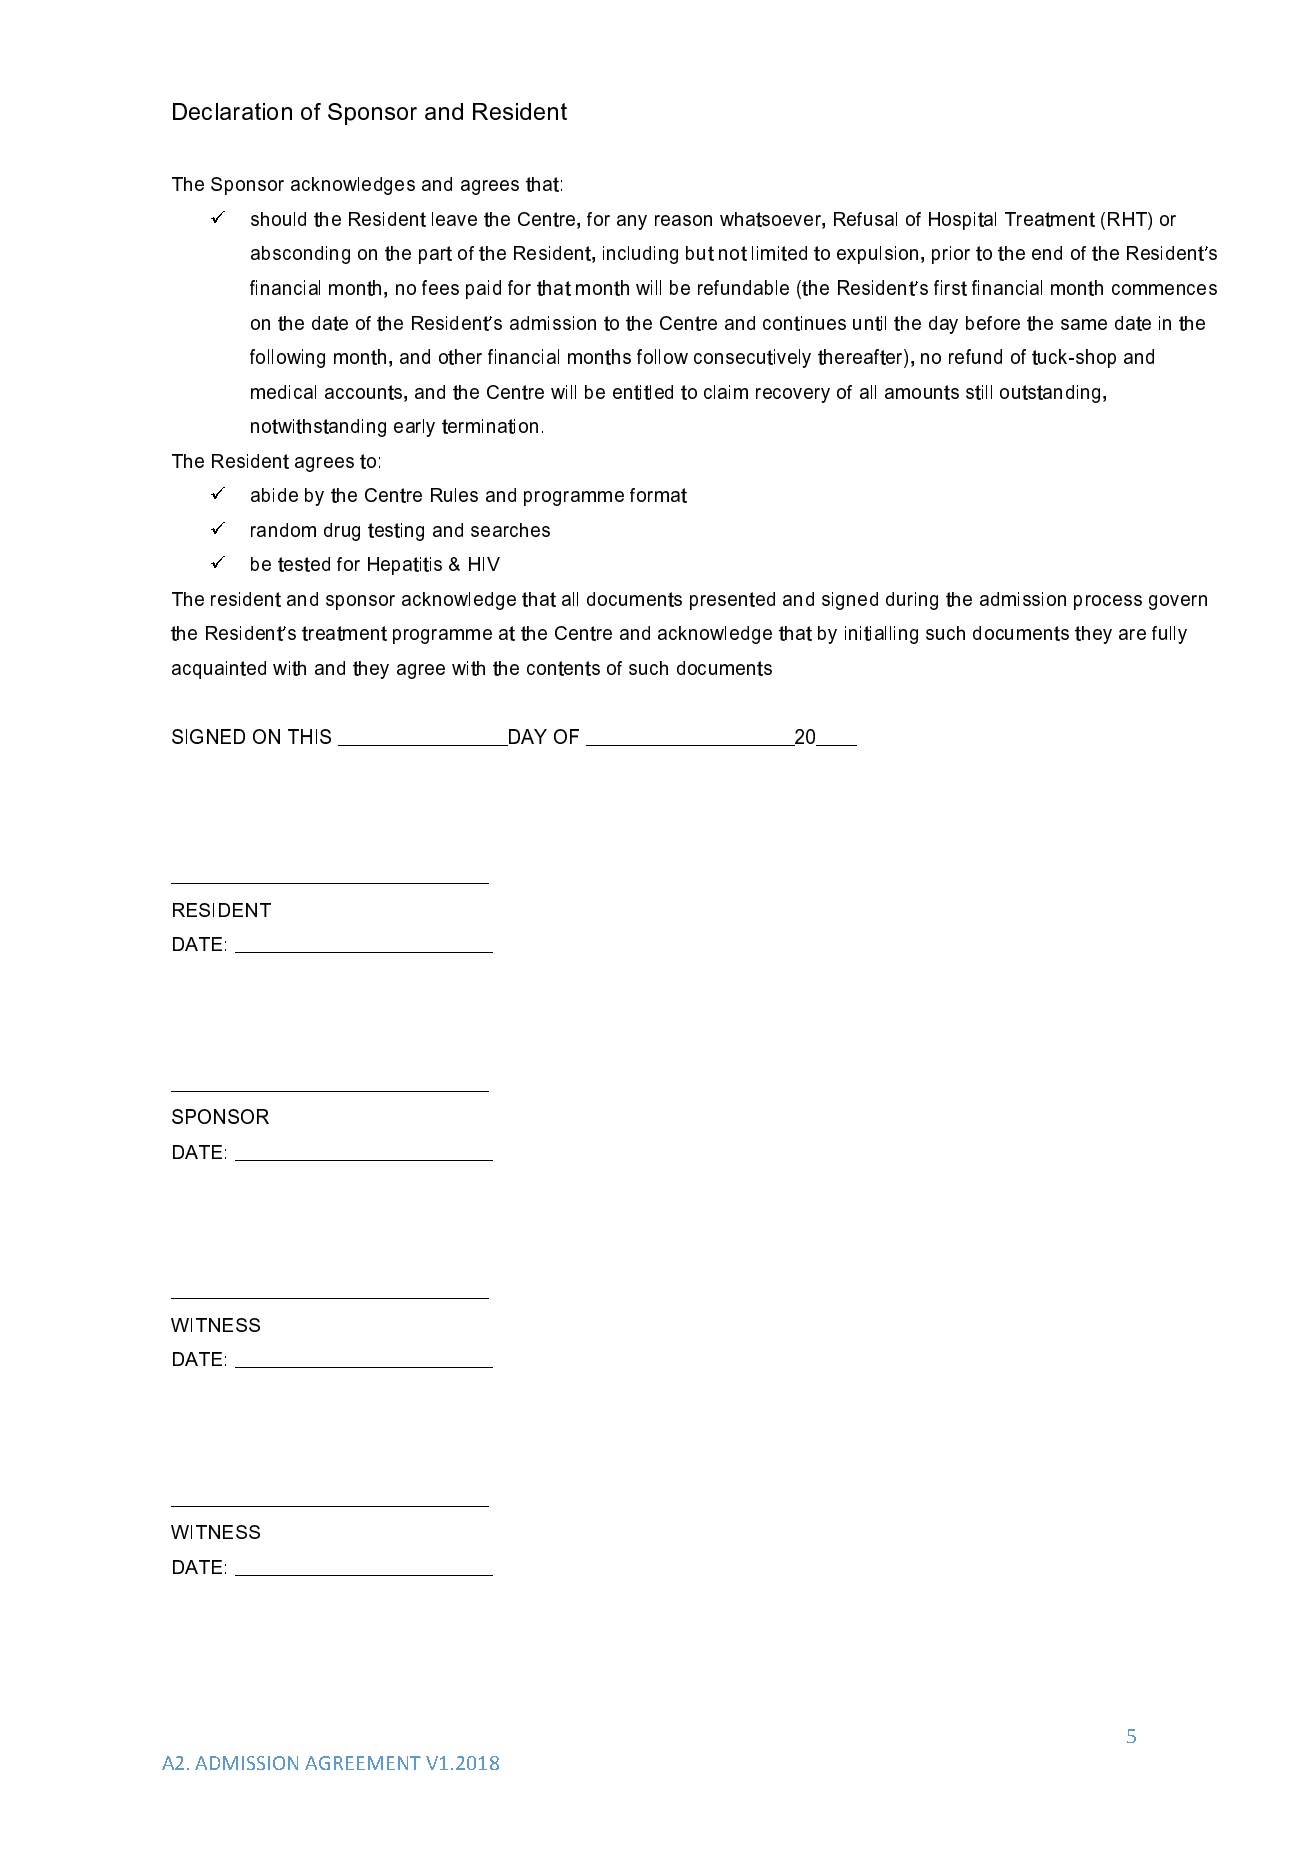 Image resolution: width=1311 pixels, height=1856 pixels. What do you see at coordinates (563, 668) in the screenshot?
I see `contents` at bounding box center [563, 668].
